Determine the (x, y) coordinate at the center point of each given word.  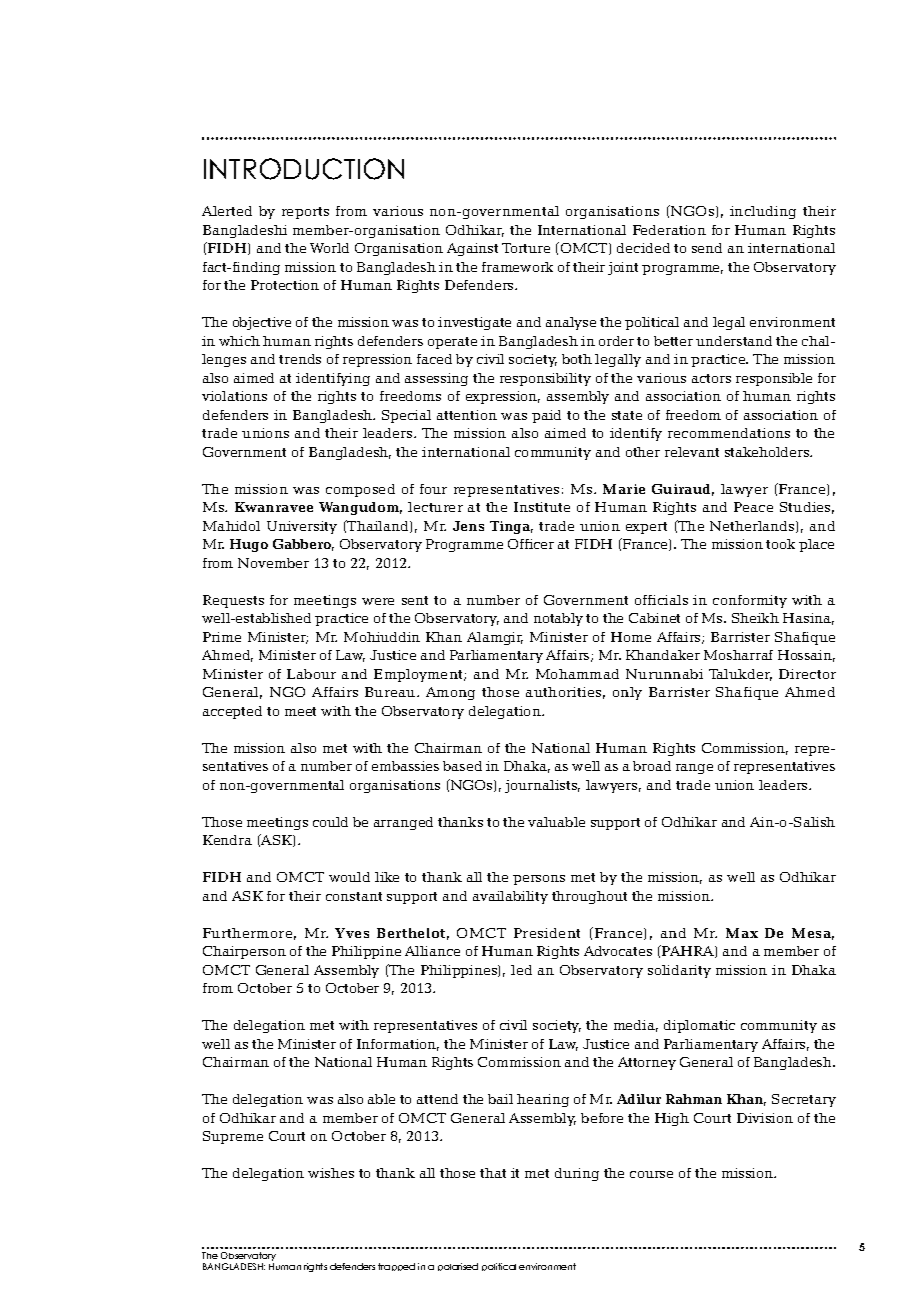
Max (742, 933)
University (302, 527)
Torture (526, 248)
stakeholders (768, 452)
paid (546, 416)
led (521, 970)
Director (807, 674)
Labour (311, 674)
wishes (331, 1173)
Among (450, 693)
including (763, 212)
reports (305, 213)
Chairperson (244, 952)
